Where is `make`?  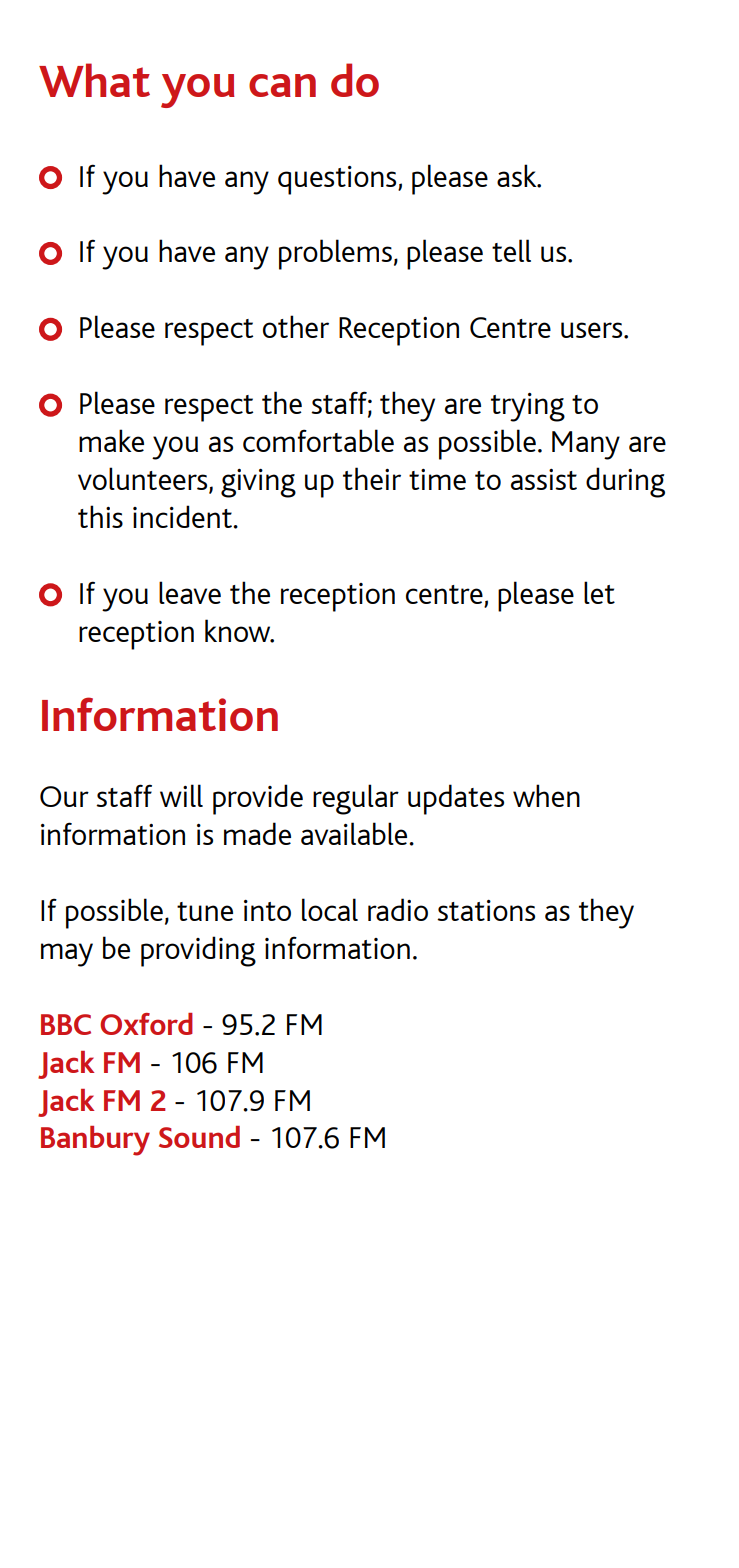
make is located at coordinates (111, 440).
